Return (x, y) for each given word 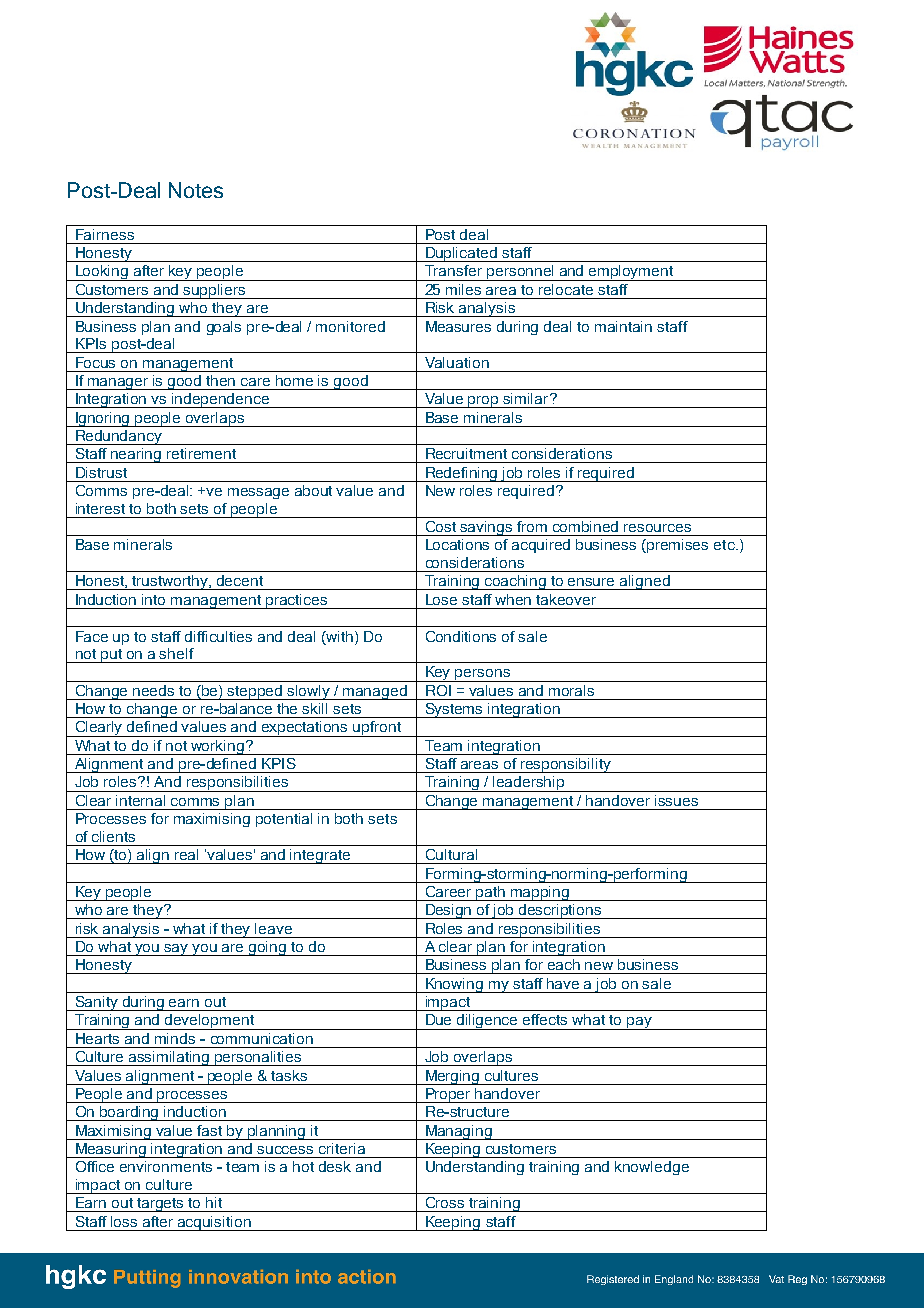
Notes (196, 190)
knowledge (652, 1168)
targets (161, 1205)
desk (335, 1166)
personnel (520, 273)
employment (631, 273)
